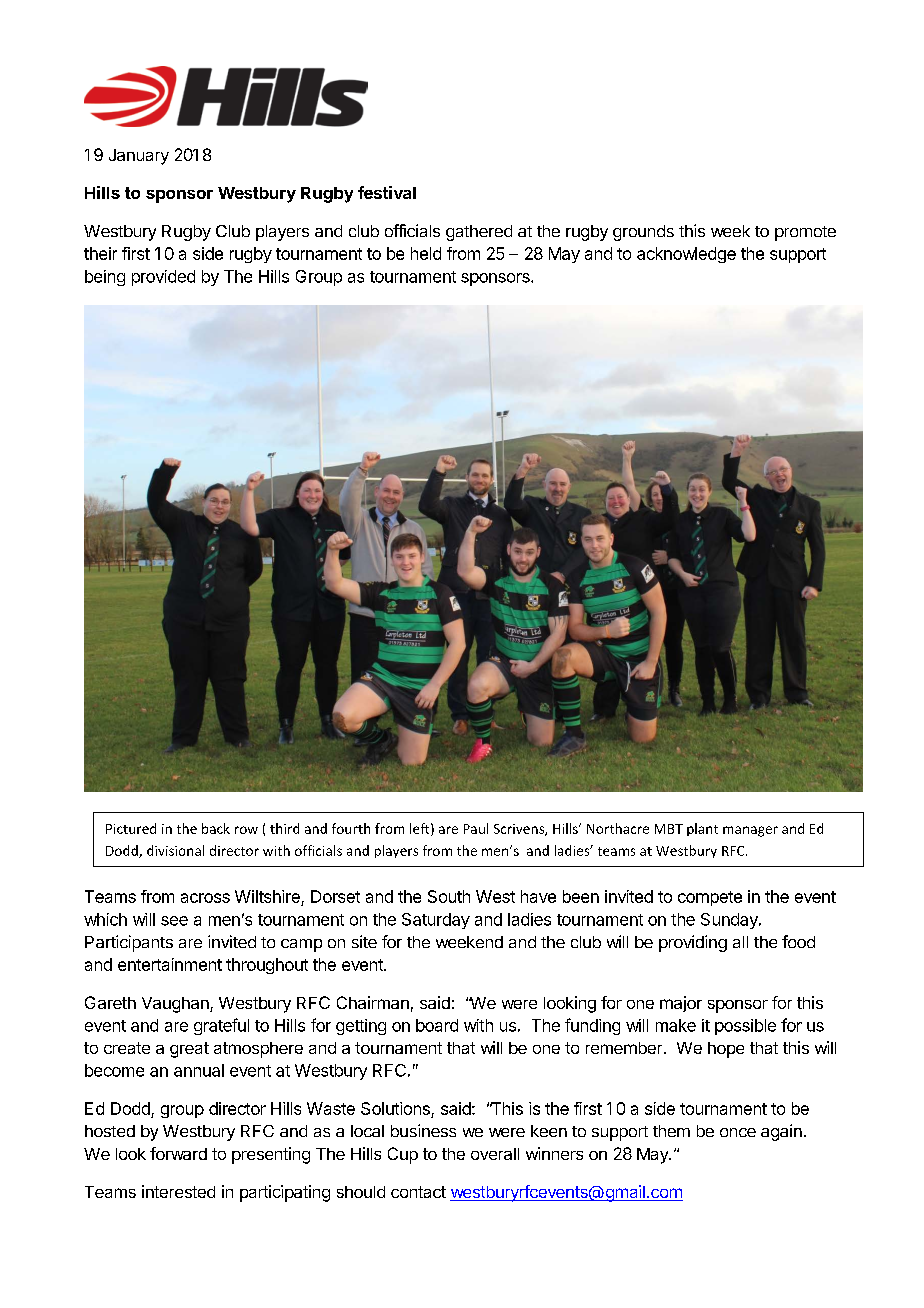 The width and height of the document is (924, 1308). I want to click on January, so click(139, 157).
